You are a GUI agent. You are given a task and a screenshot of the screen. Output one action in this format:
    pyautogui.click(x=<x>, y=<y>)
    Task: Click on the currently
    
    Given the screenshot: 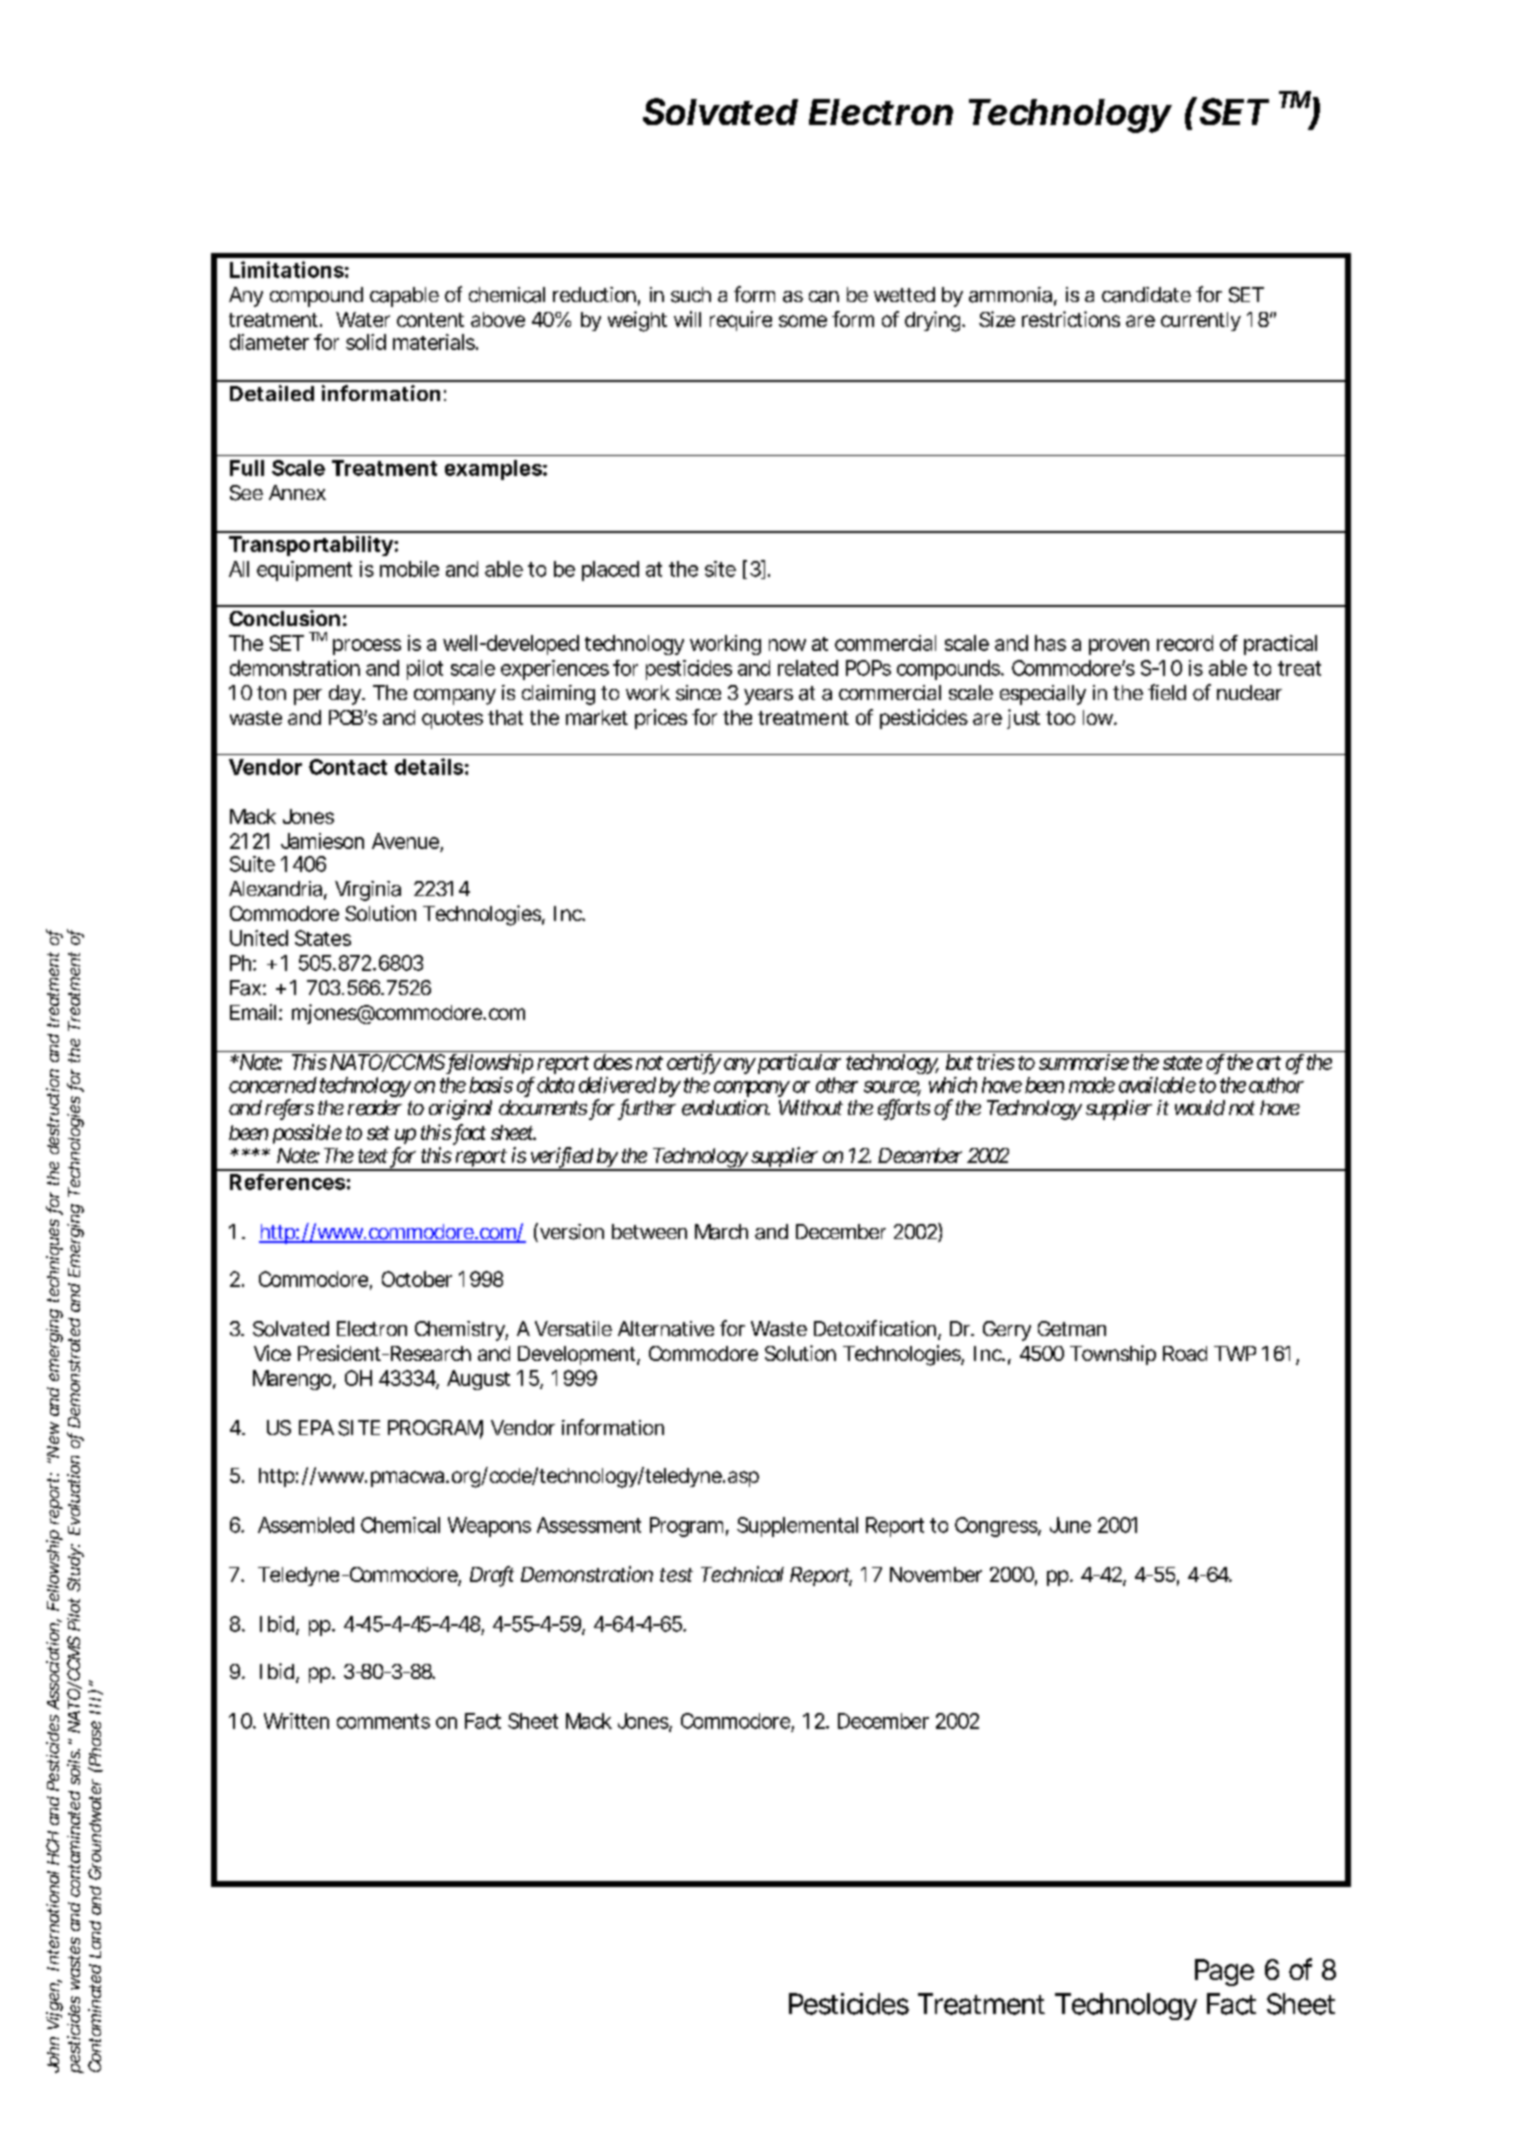 What is the action you would take?
    pyautogui.click(x=1201, y=321)
